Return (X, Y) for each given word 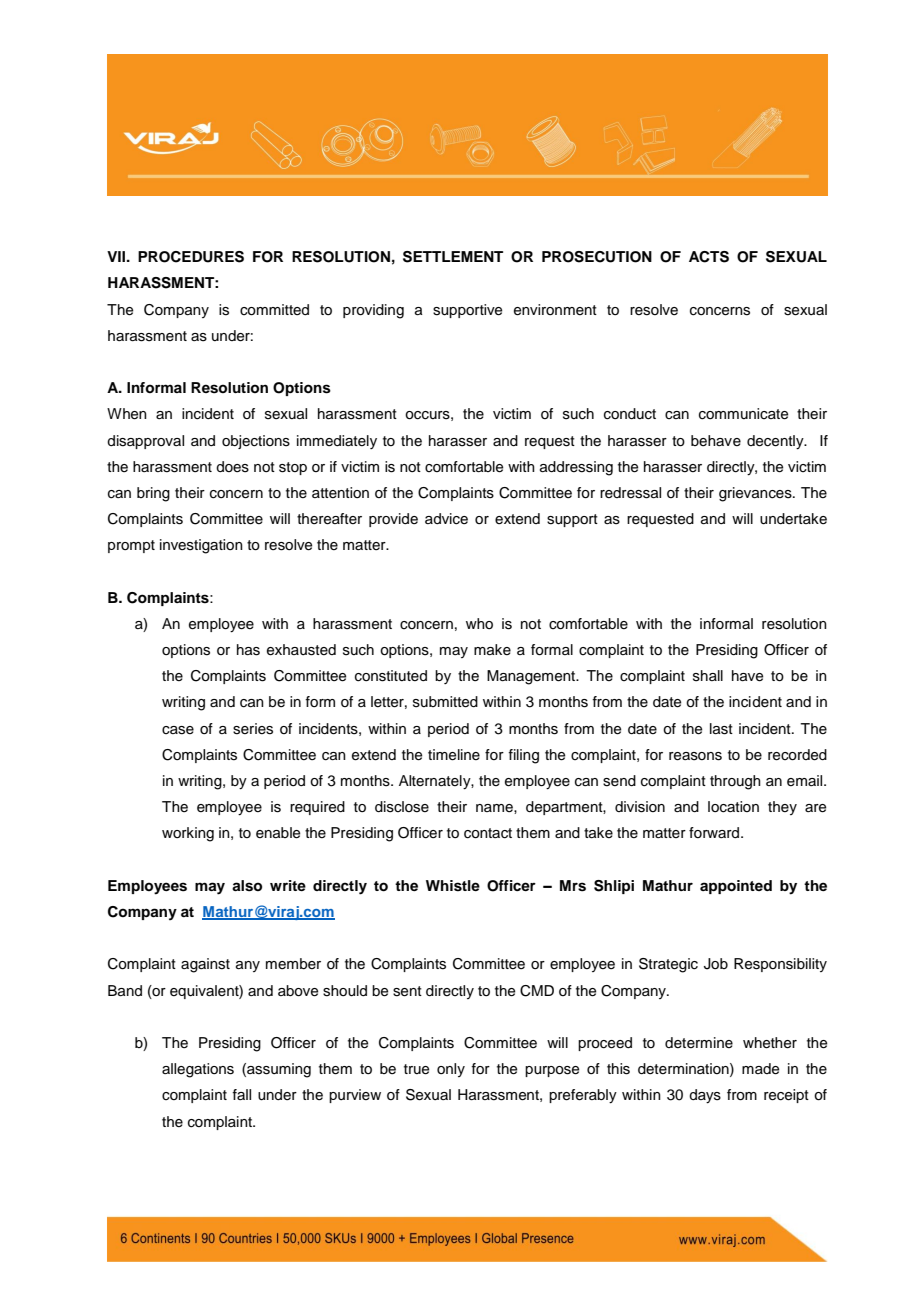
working (188, 834)
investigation (201, 546)
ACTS (709, 257)
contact (488, 833)
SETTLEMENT (453, 257)
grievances (756, 494)
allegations (198, 1070)
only (451, 1070)
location (733, 807)
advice (446, 519)
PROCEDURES (191, 257)
